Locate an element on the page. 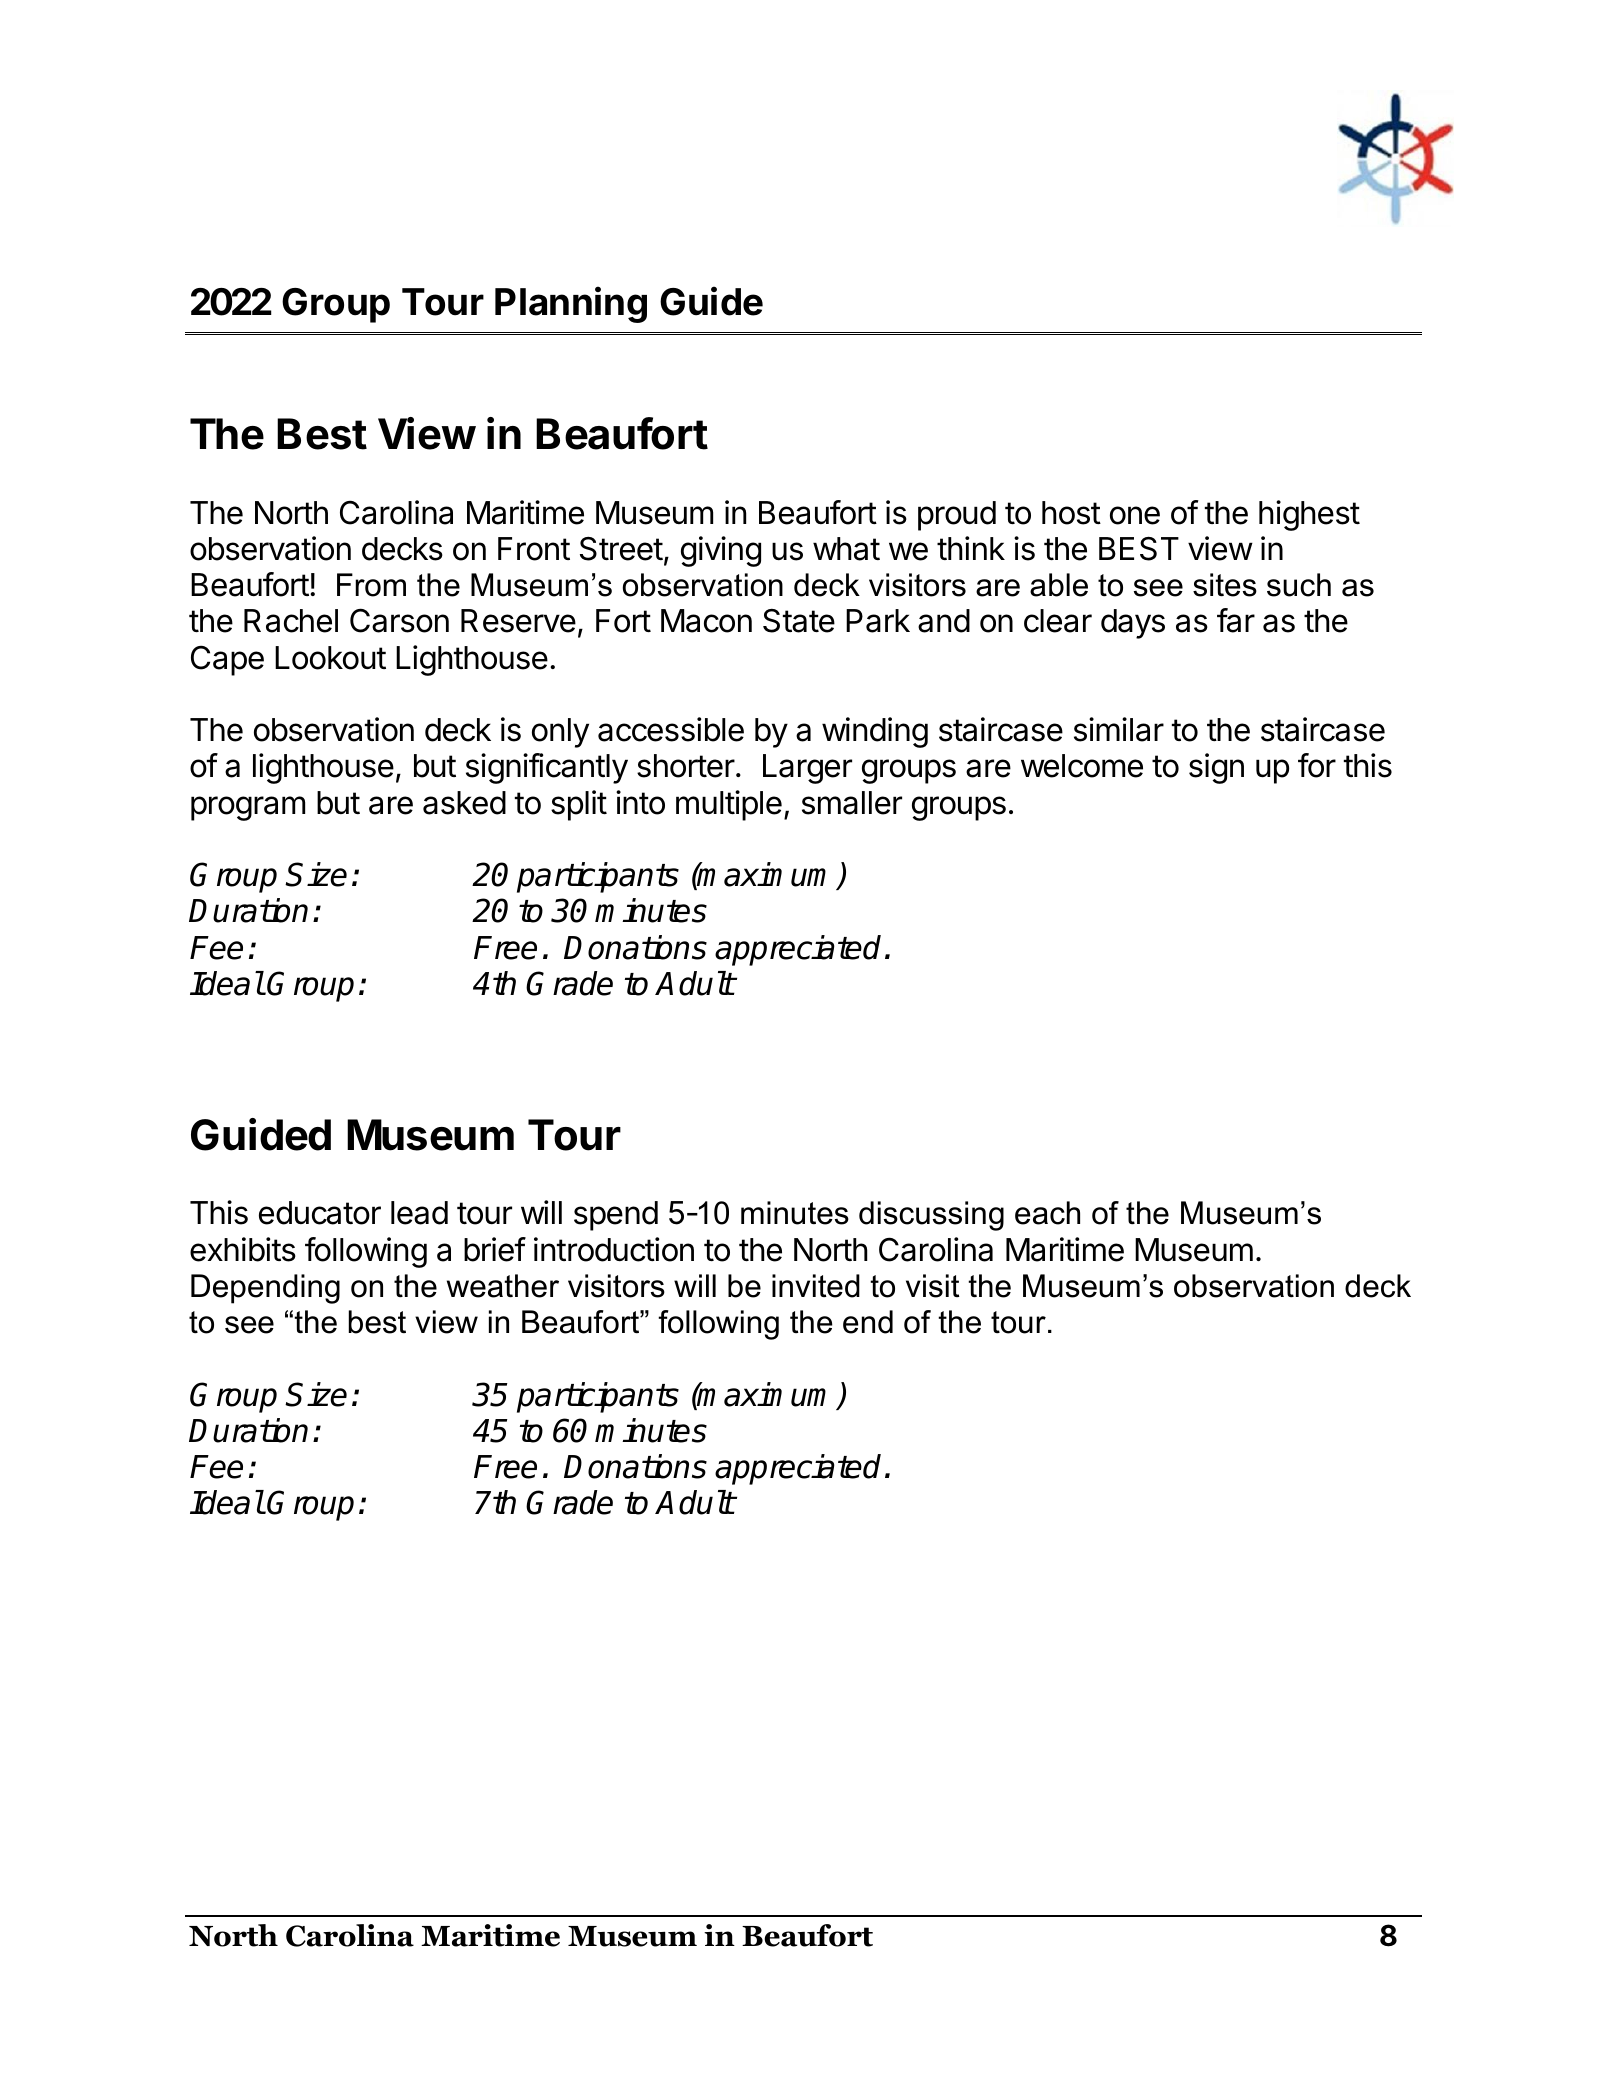 Image resolution: width=1607 pixels, height=2080 pixels. invited is located at coordinates (816, 1286).
